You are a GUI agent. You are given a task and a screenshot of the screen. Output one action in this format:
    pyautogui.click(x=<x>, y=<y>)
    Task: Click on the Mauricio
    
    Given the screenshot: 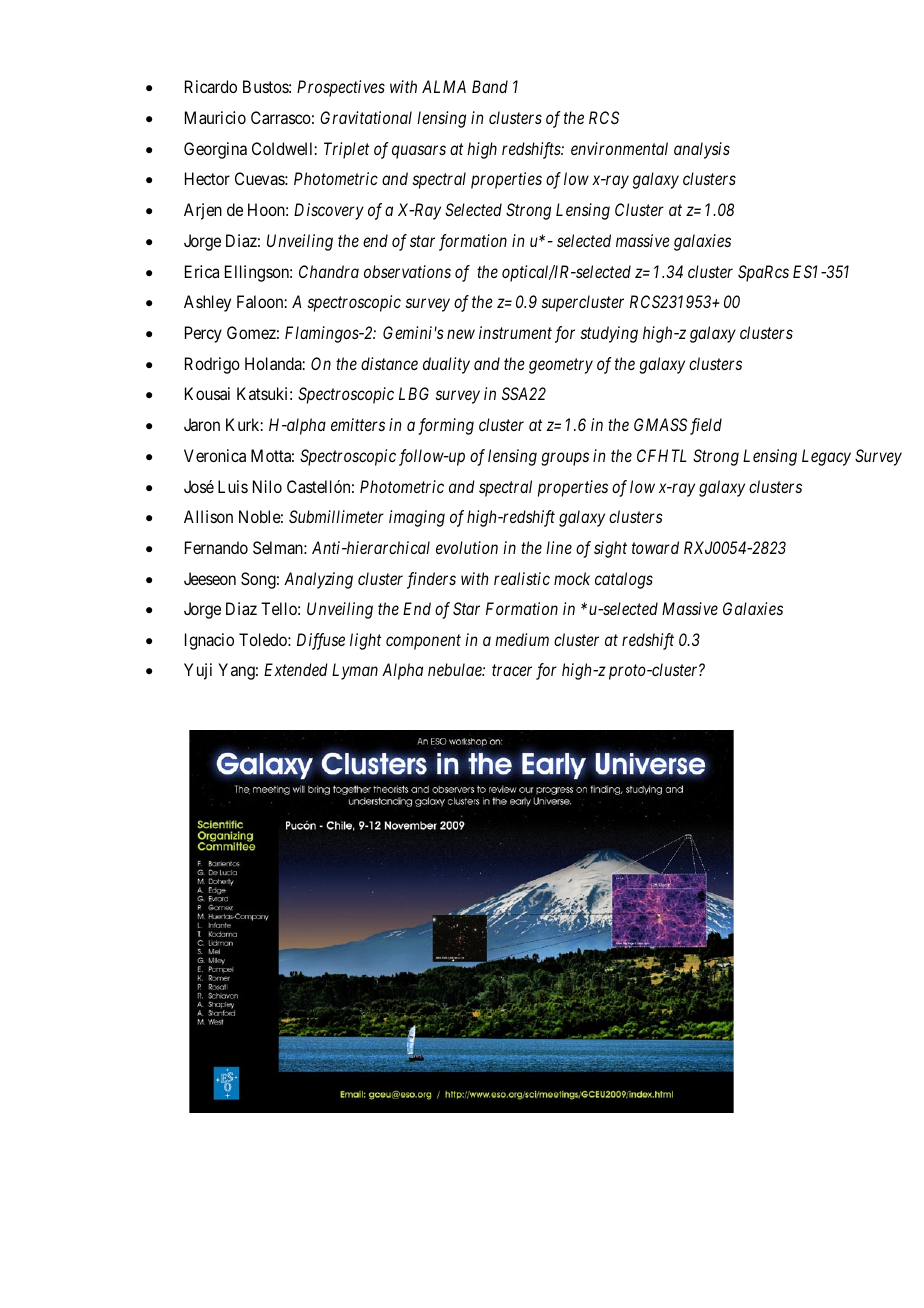 What is the action you would take?
    pyautogui.click(x=215, y=117)
